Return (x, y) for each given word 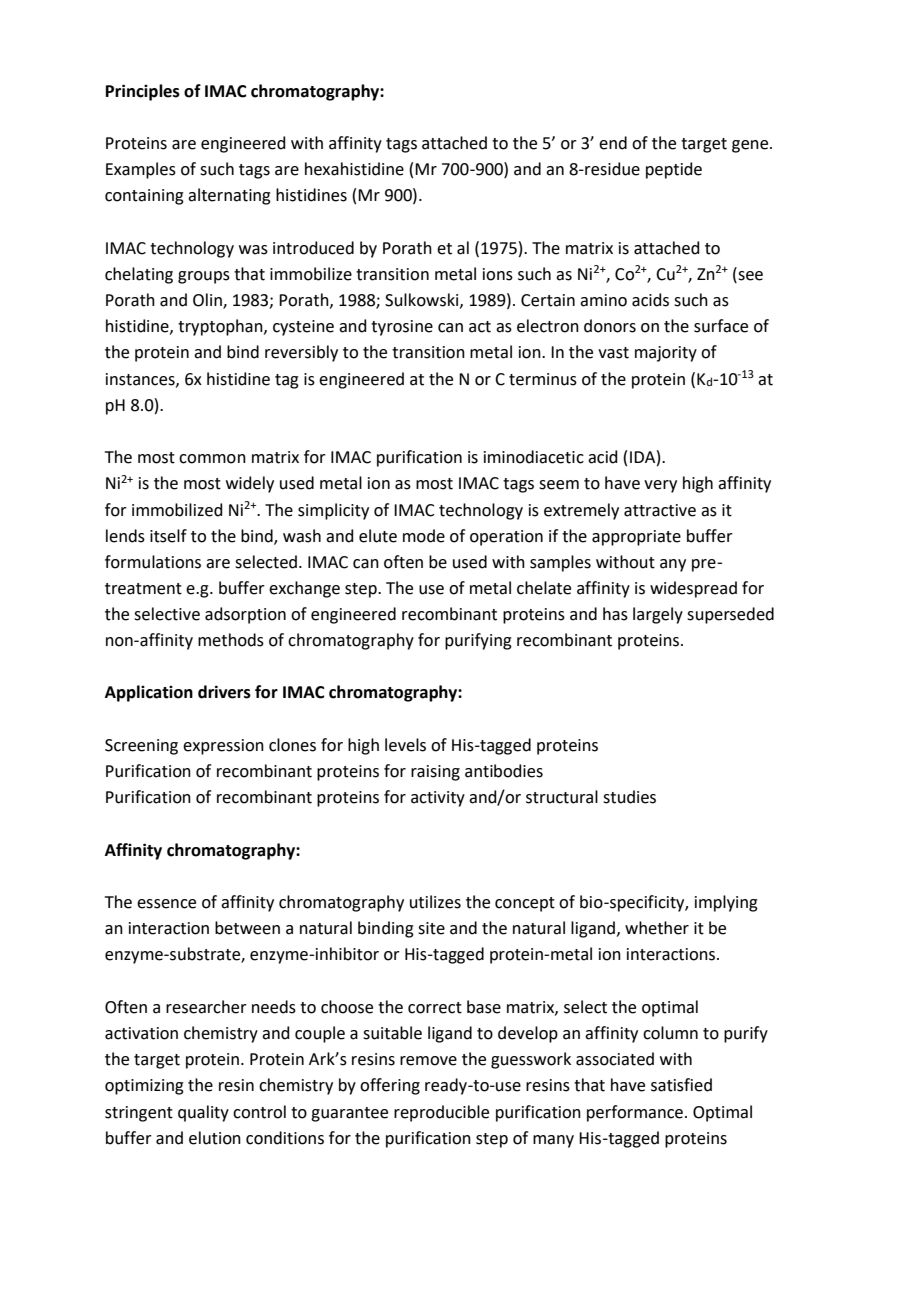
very (660, 486)
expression (223, 747)
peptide (674, 170)
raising (435, 773)
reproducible (441, 1113)
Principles (143, 92)
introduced (313, 248)
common (212, 459)
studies (629, 797)
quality (203, 1113)
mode (424, 536)
